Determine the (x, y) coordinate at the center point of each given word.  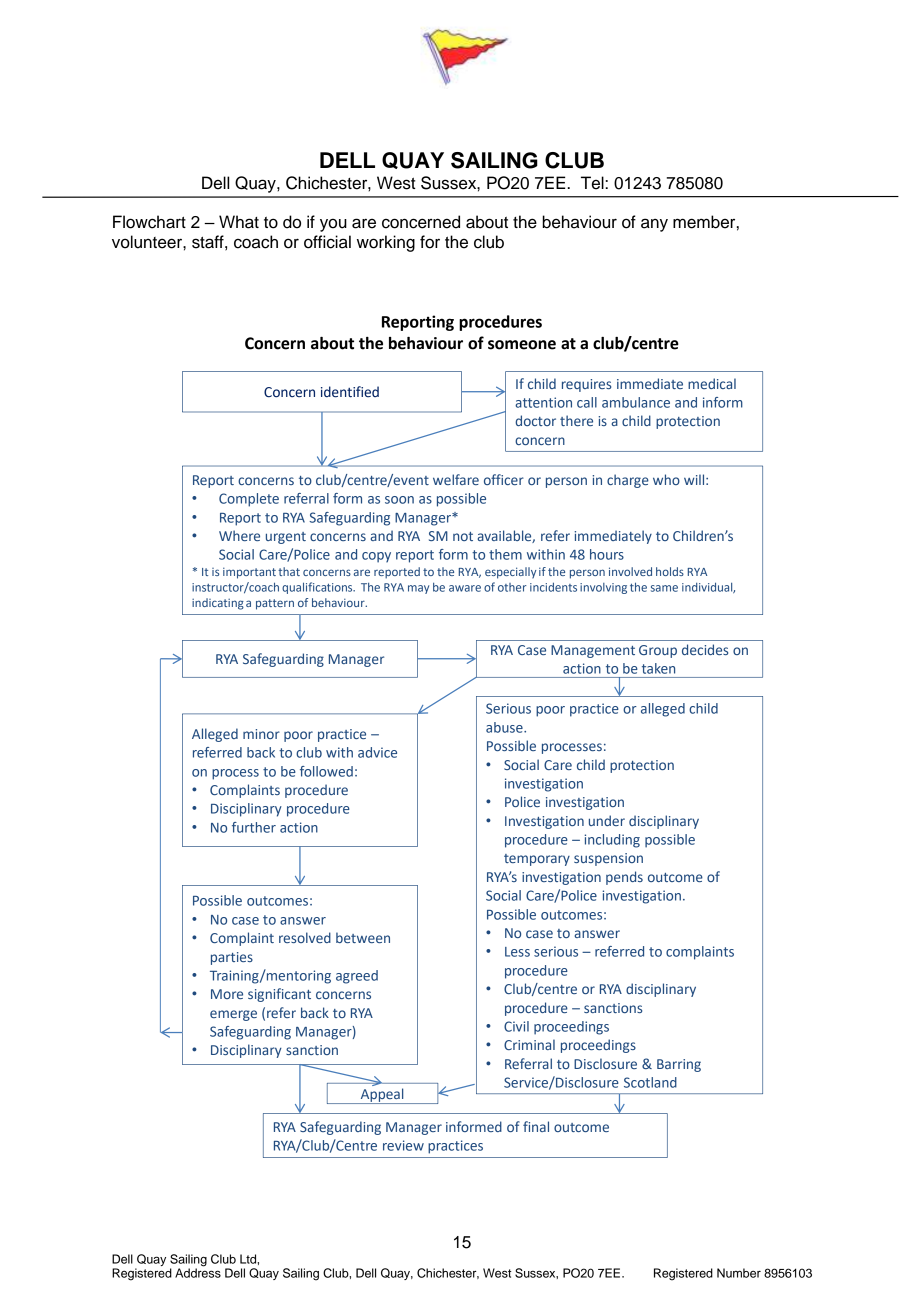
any (654, 225)
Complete (249, 500)
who (666, 479)
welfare (456, 479)
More (227, 994)
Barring (679, 1065)
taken (658, 668)
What (239, 222)
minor (261, 734)
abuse (505, 727)
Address (198, 1272)
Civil (516, 1026)
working (386, 243)
